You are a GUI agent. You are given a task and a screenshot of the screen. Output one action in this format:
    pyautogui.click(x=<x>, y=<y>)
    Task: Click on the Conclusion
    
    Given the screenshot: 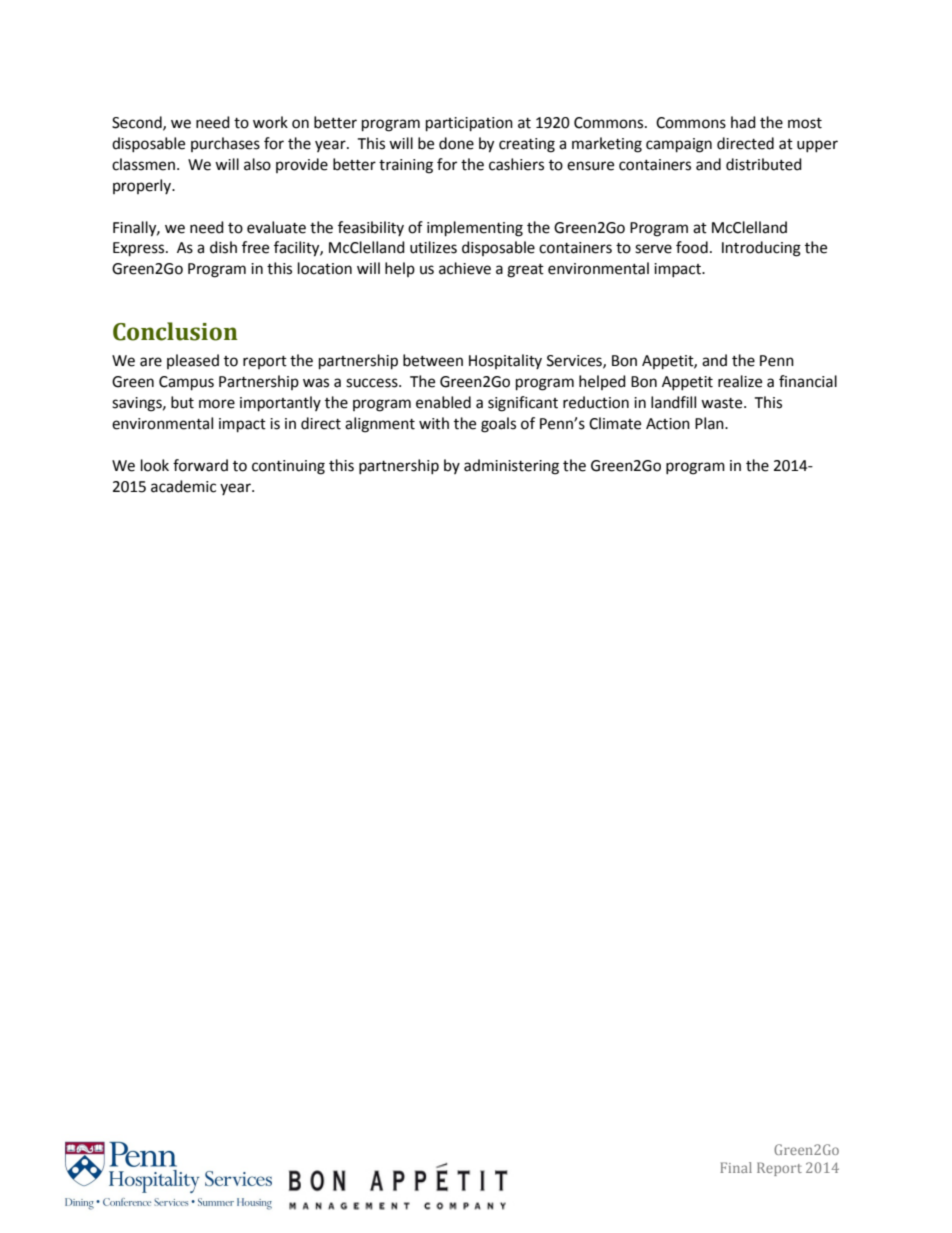 What is the action you would take?
    pyautogui.click(x=175, y=331)
